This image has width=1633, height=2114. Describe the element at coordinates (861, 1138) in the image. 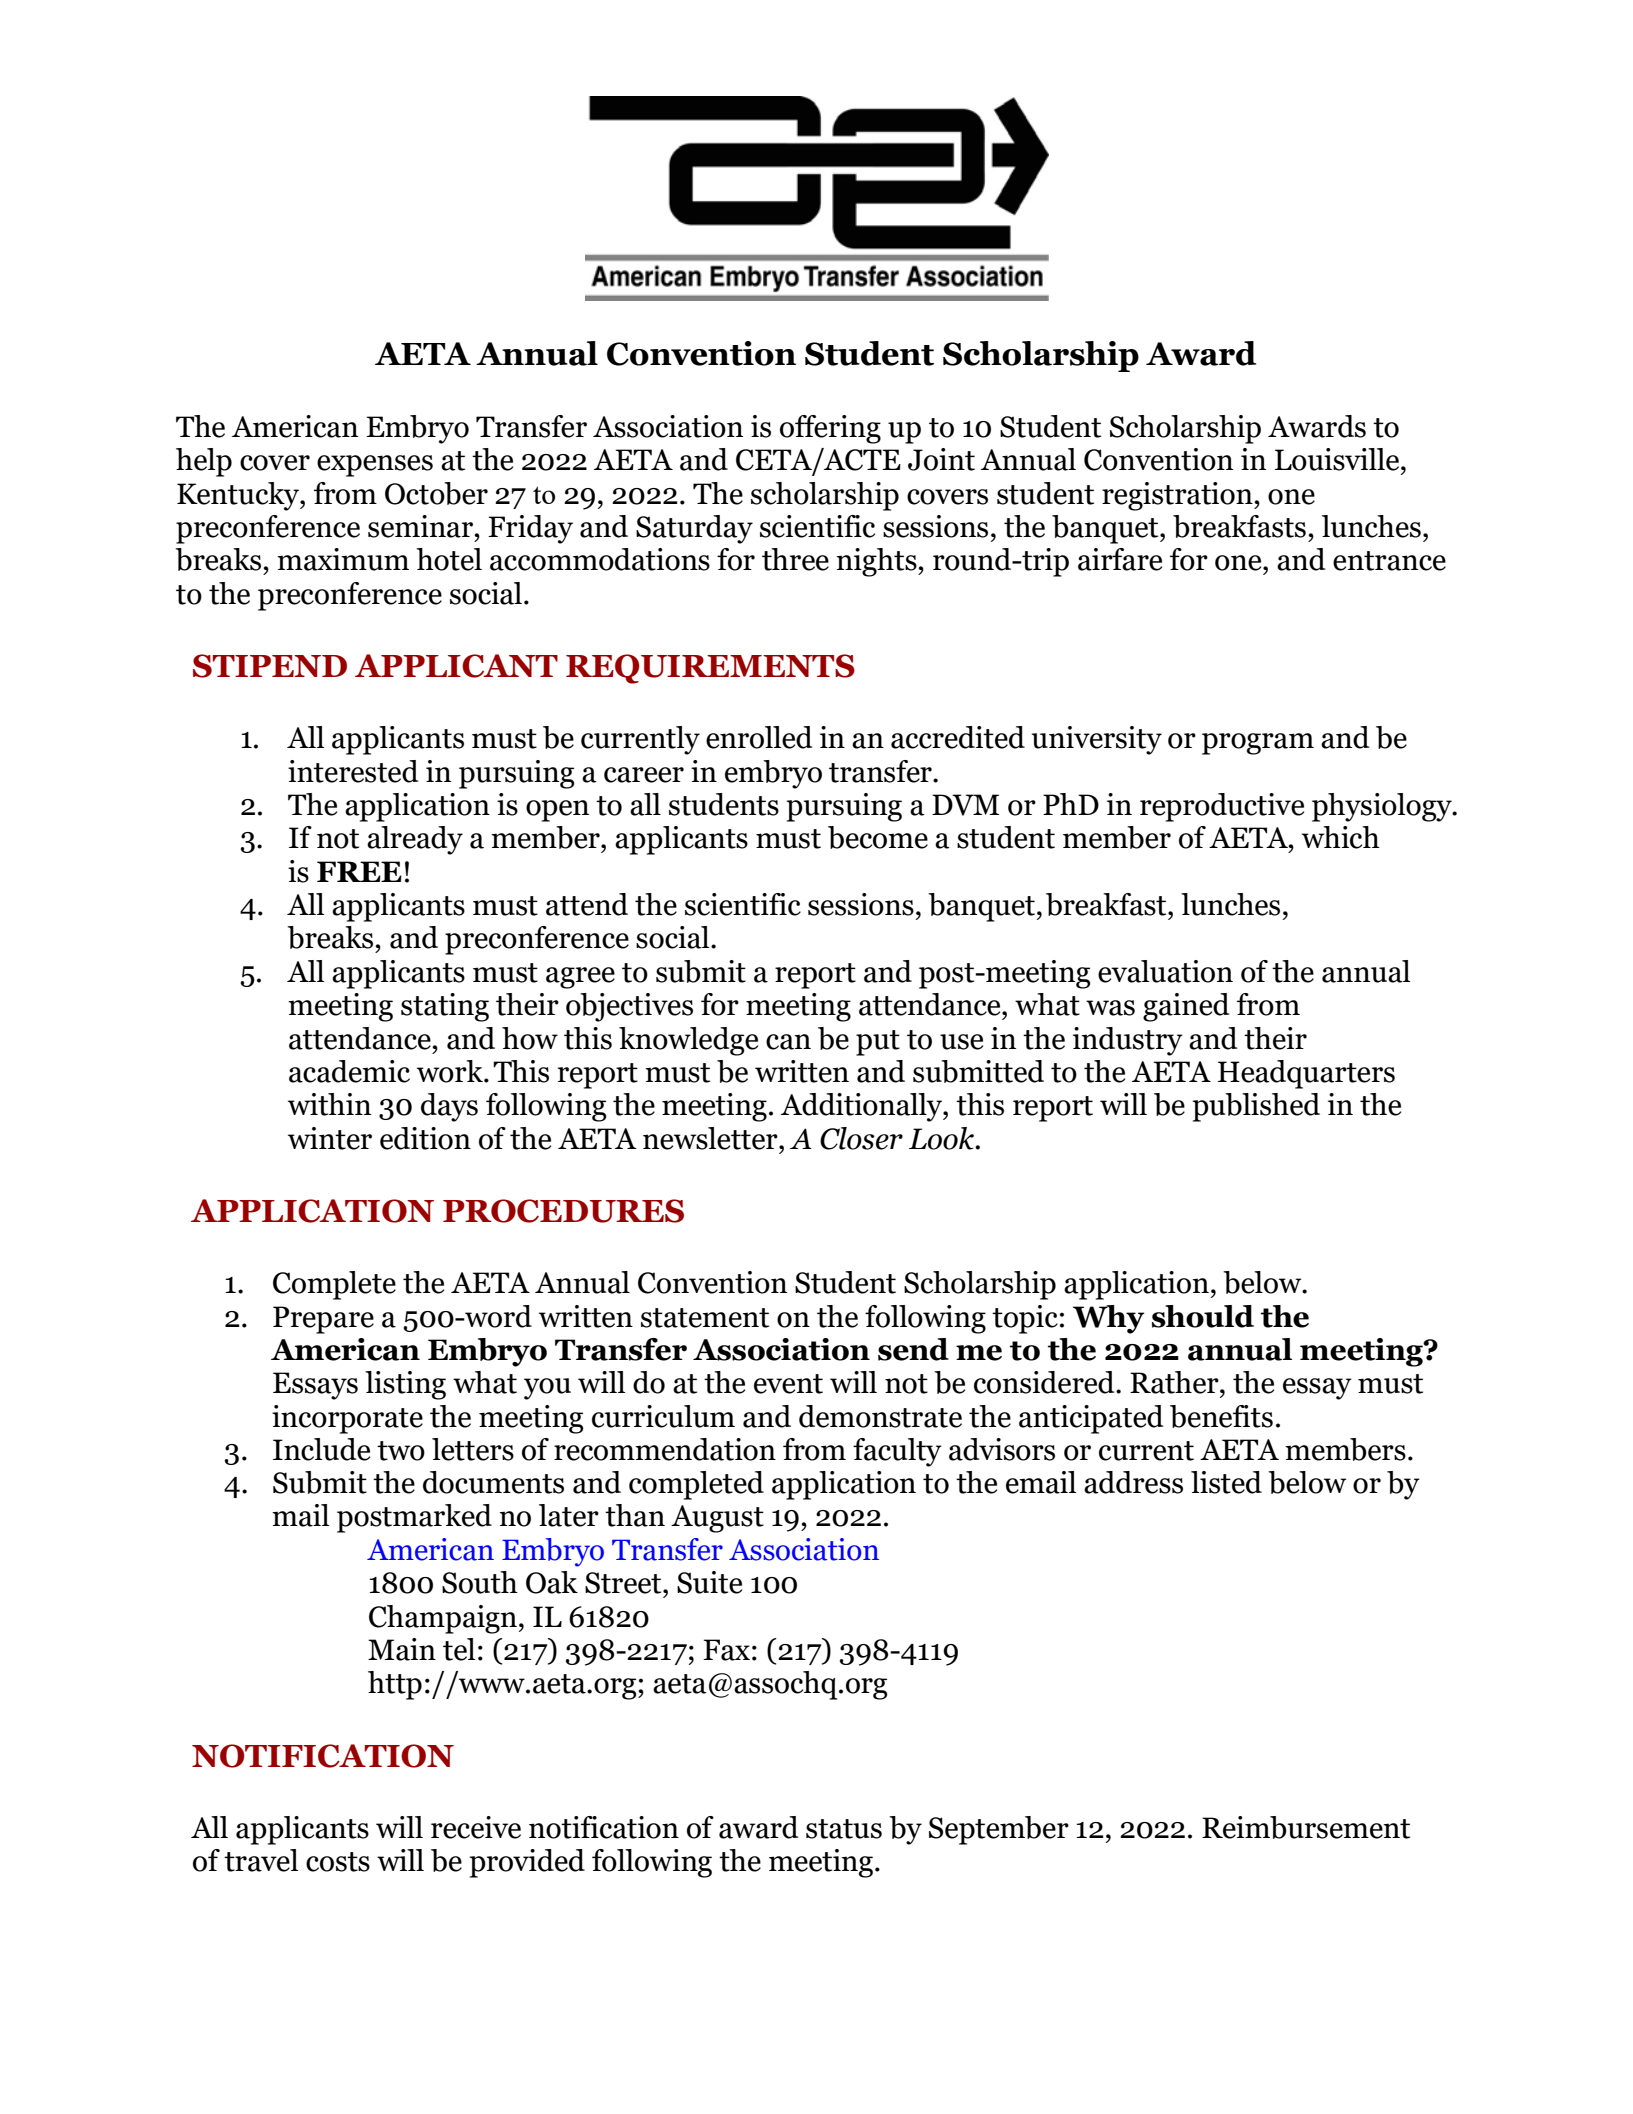

I see `Closer` at that location.
